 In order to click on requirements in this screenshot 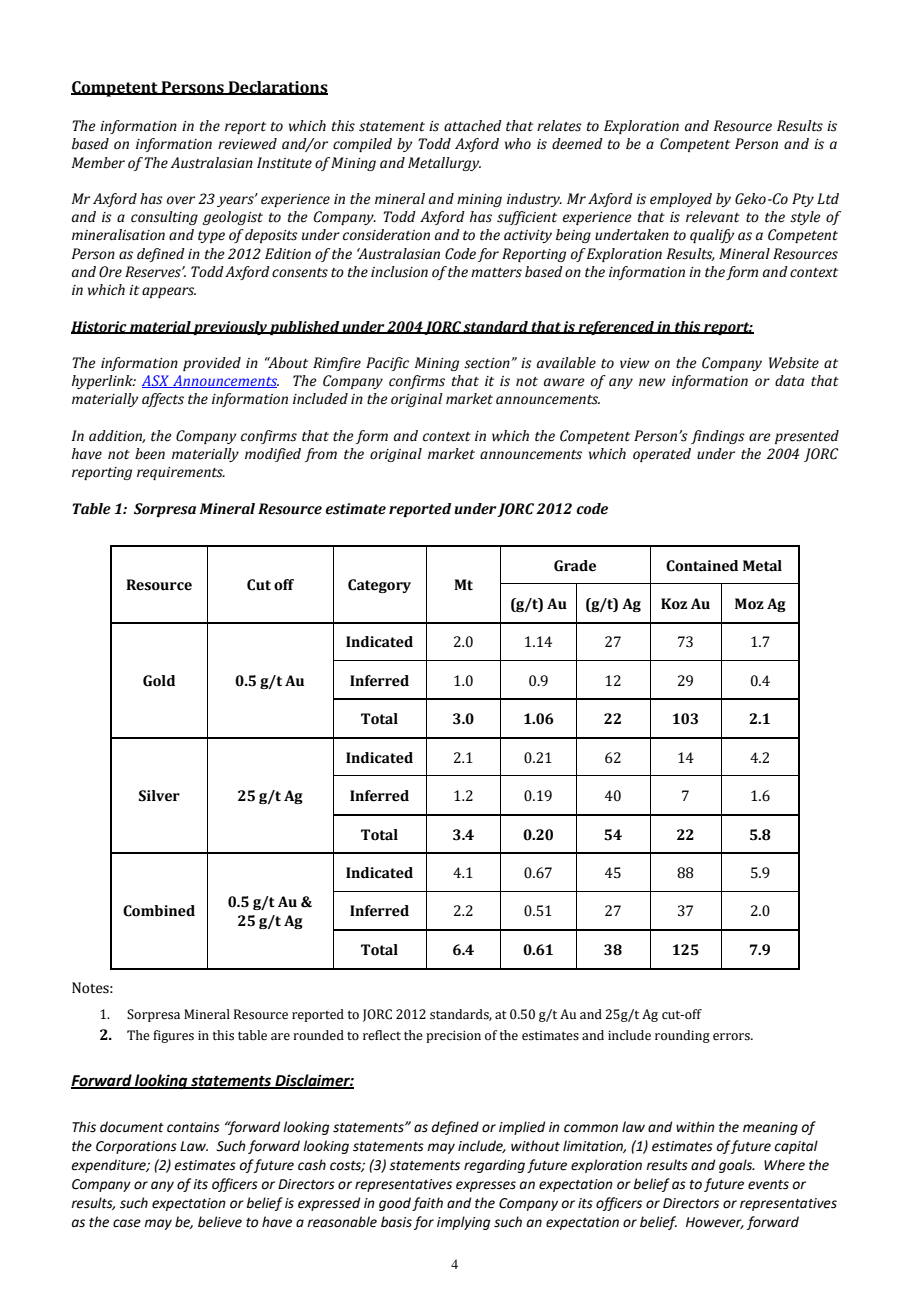, I will do `click(181, 473)`.
